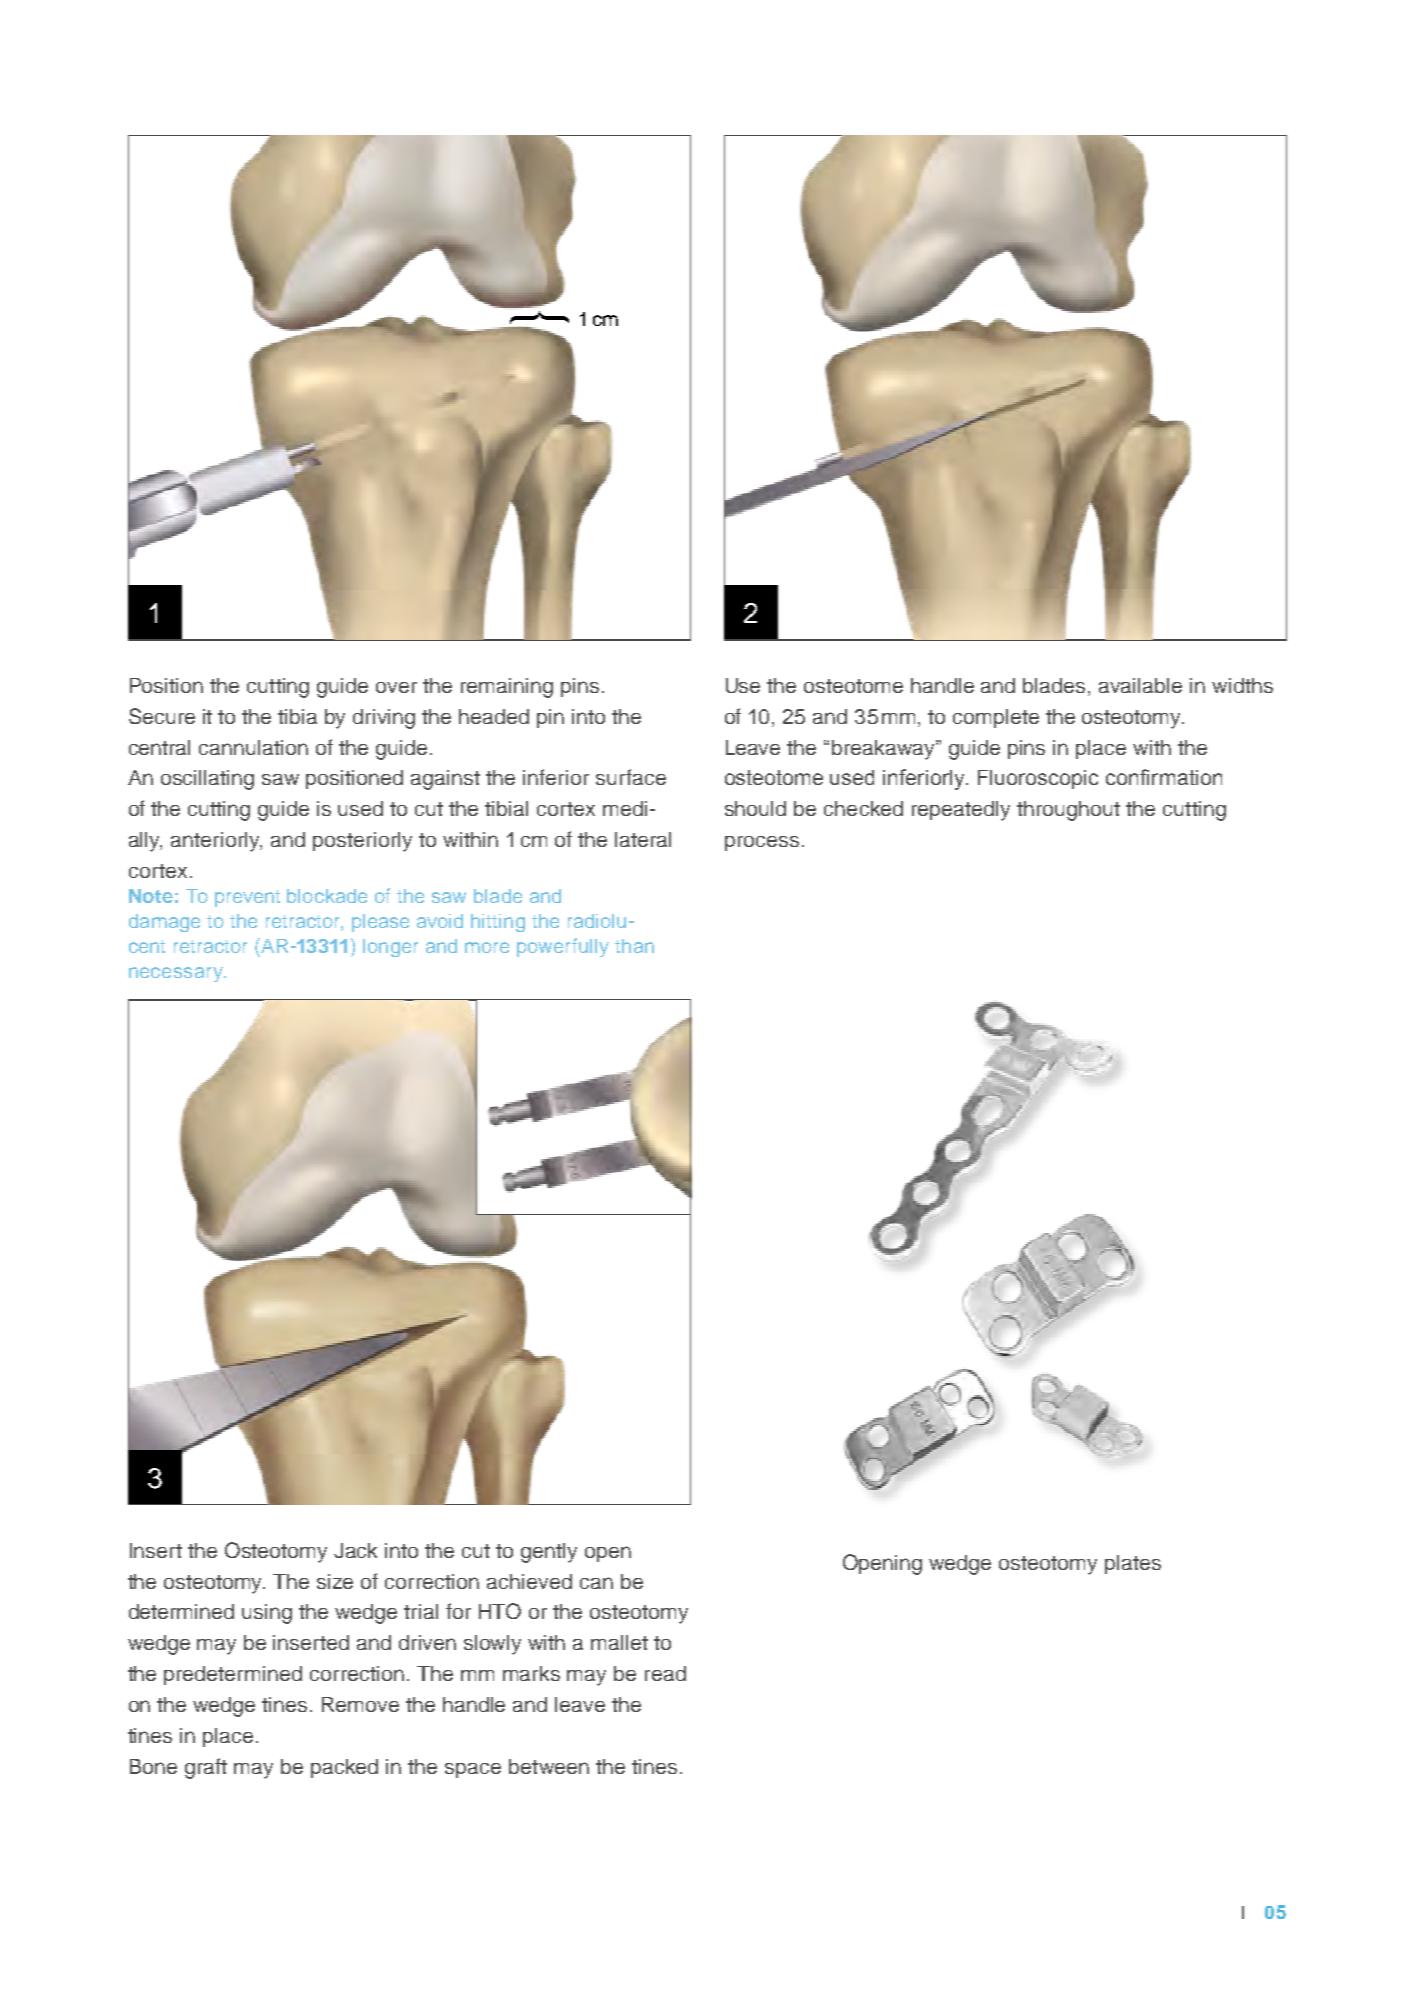 Image resolution: width=1414 pixels, height=1999 pixels. Describe the element at coordinates (384, 719) in the page. I see `driving` at that location.
